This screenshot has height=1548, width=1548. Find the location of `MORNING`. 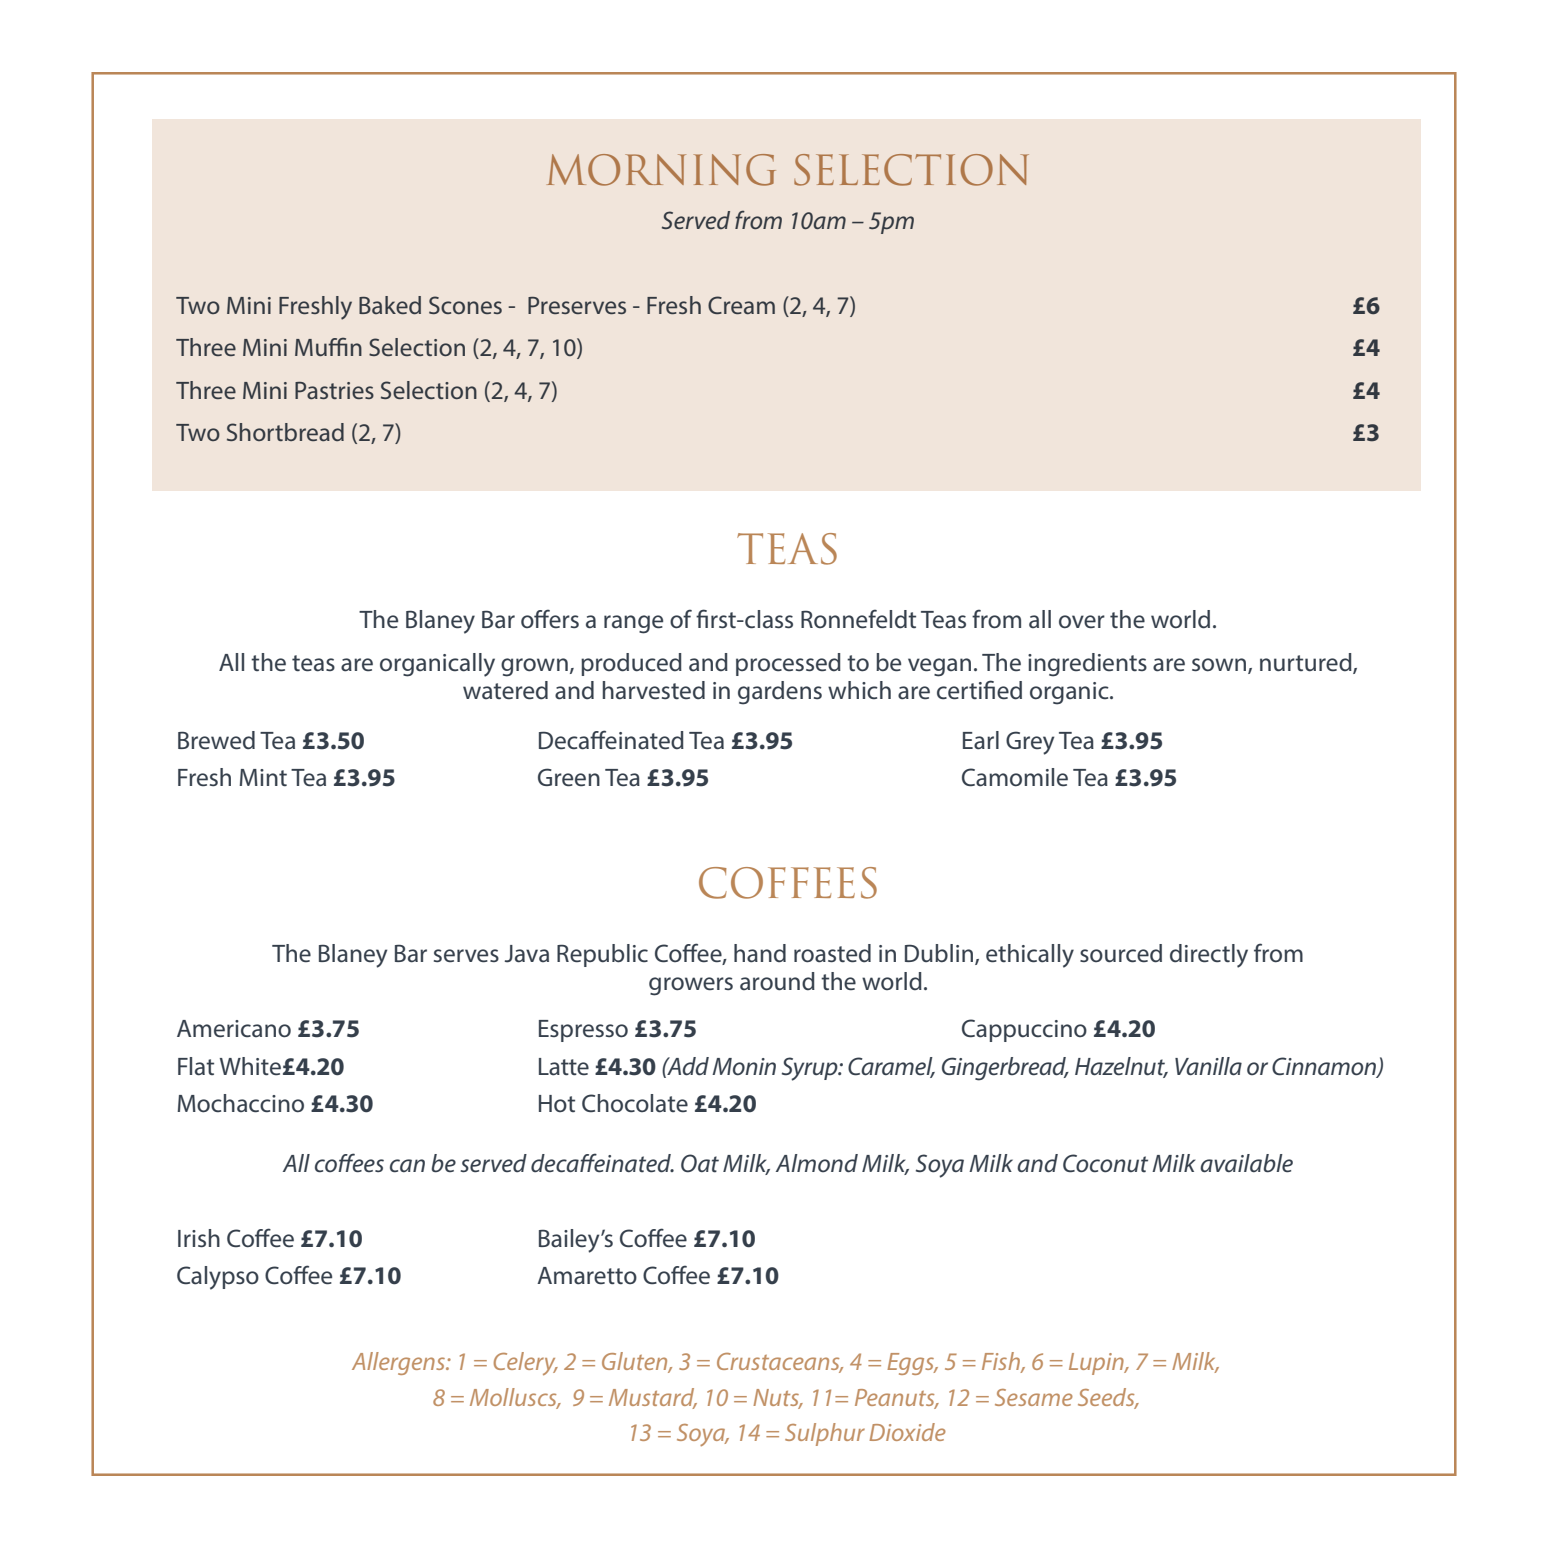

MORNING is located at coordinates (661, 170).
